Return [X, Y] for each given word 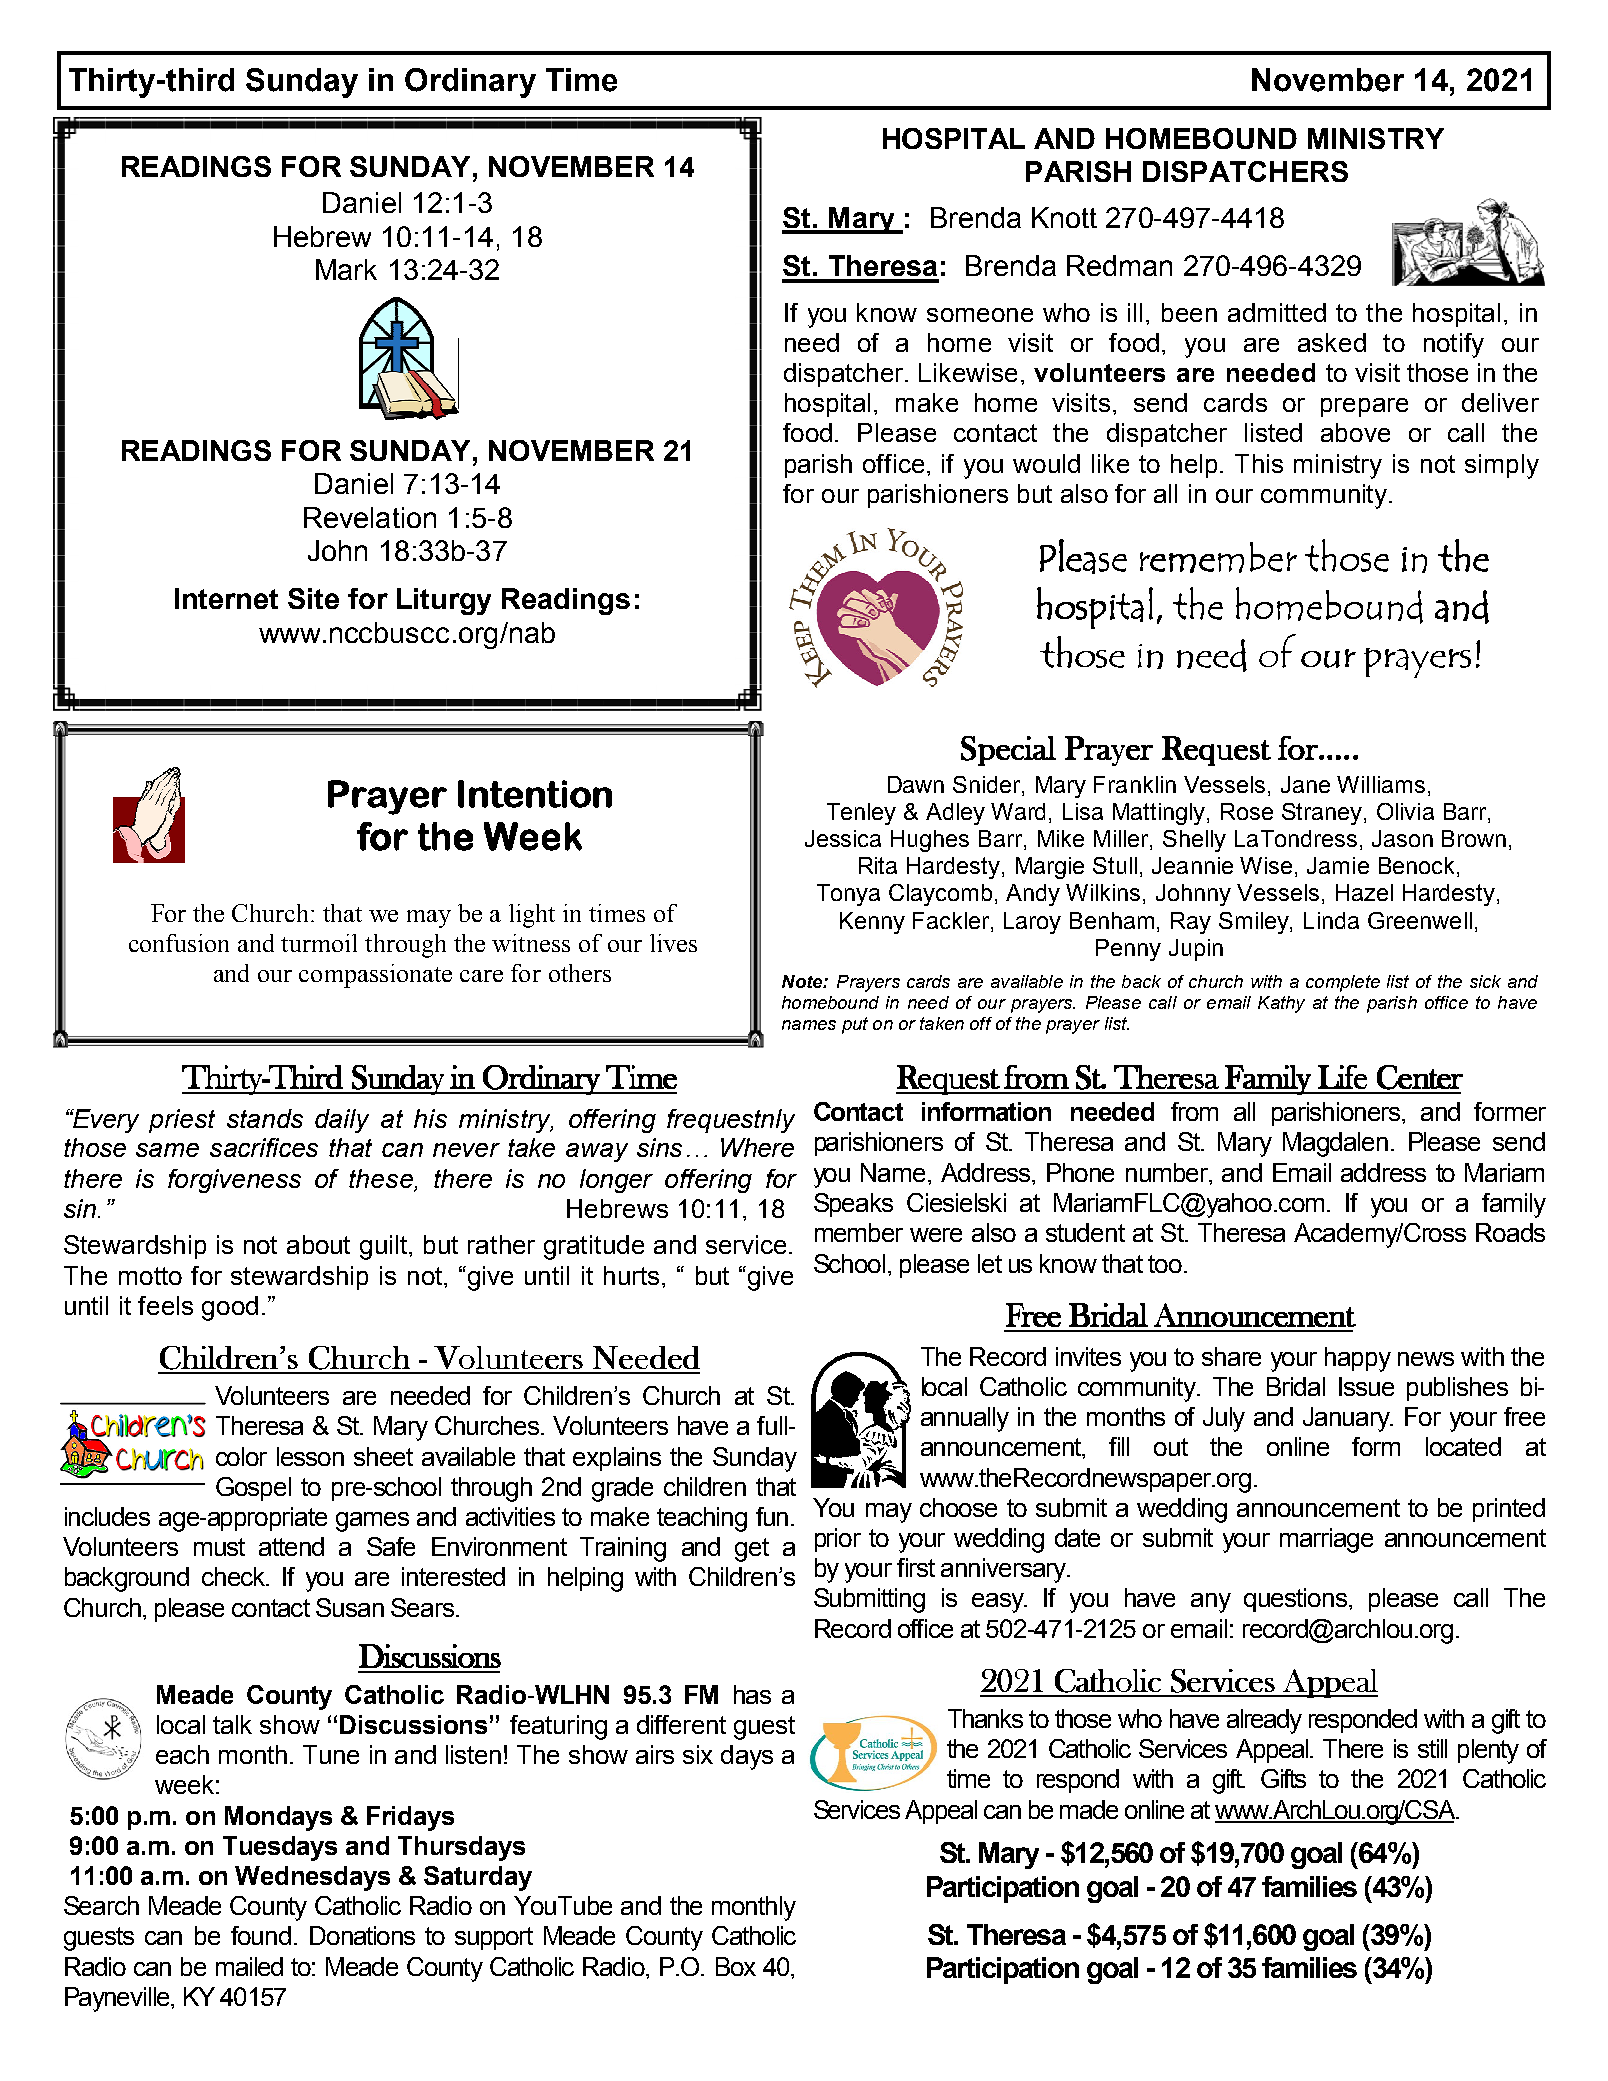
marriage [1326, 1540]
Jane [1305, 784]
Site [313, 598]
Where [757, 1147]
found [261, 1935]
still [1432, 1748]
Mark [346, 269]
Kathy [1281, 1004]
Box [736, 1966]
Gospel [253, 1489]
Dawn [916, 784]
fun [772, 1516]
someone [980, 315]
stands [265, 1118]
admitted [1277, 312]
